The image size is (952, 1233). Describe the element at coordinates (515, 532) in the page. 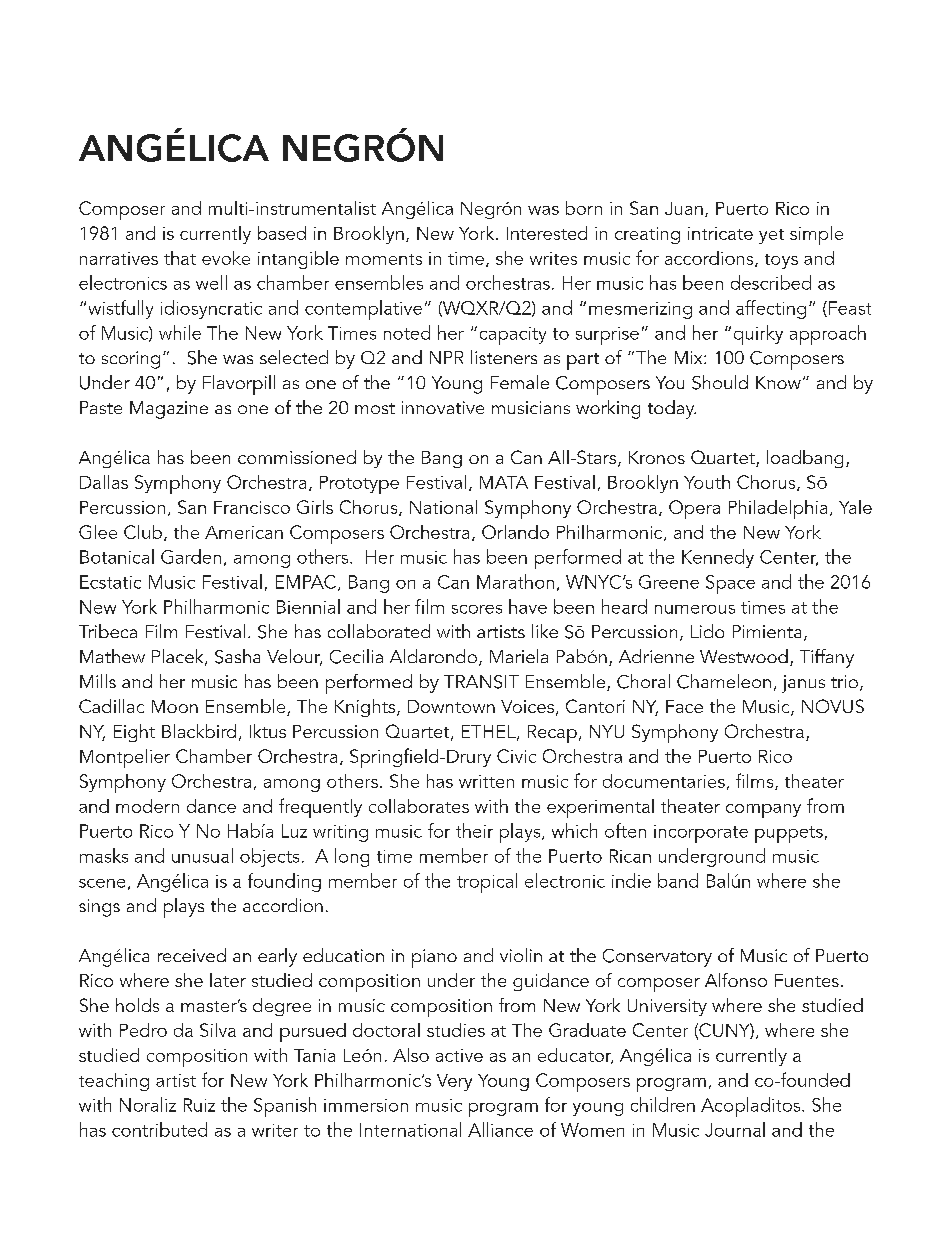

I see `Orlando` at that location.
